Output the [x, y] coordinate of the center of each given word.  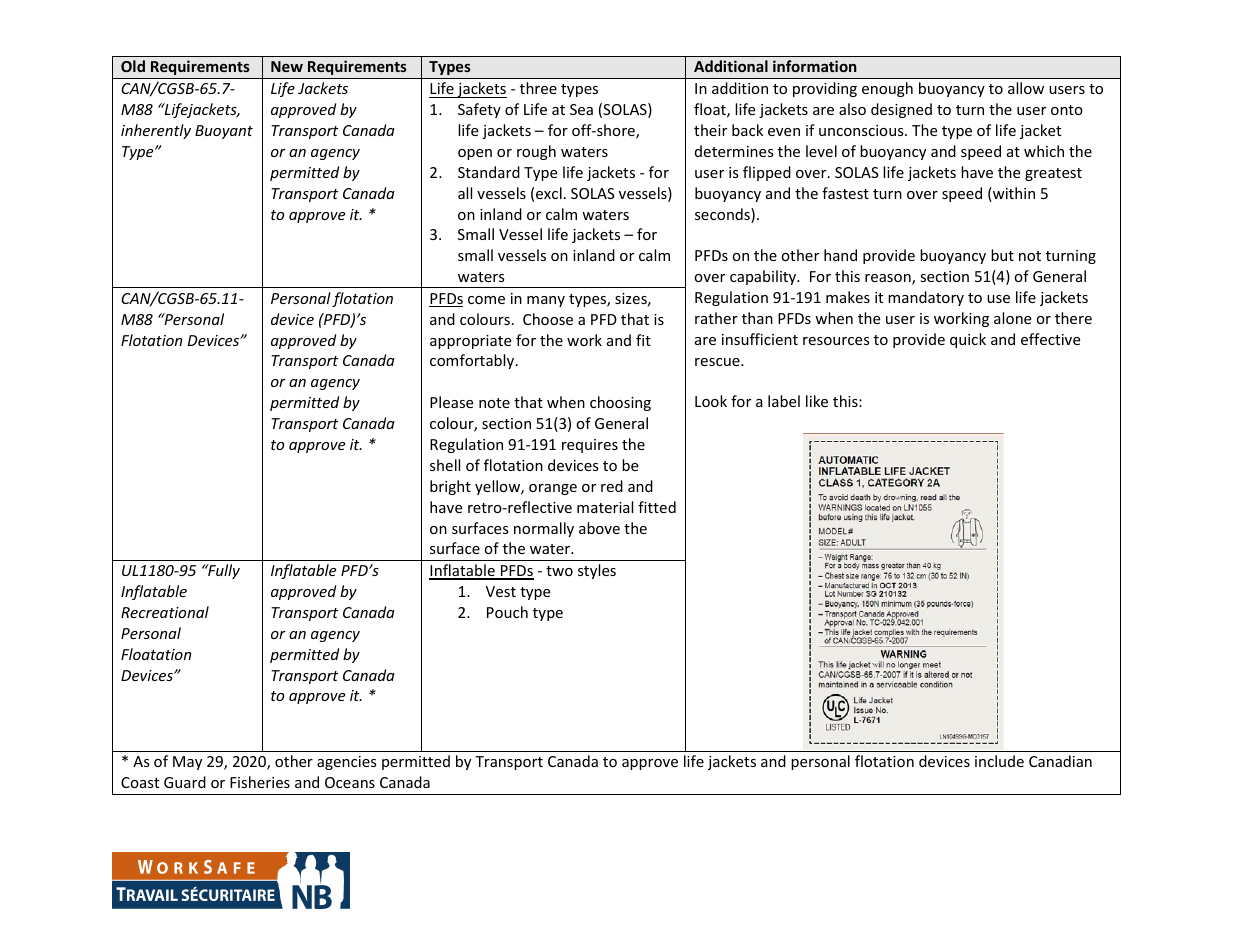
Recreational [165, 612]
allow [1026, 88]
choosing [620, 403]
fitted [657, 507]
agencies [347, 763]
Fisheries [260, 782]
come [486, 300]
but [1002, 255]
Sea [581, 109]
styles [597, 571]
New [287, 66]
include [999, 761]
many [546, 301]
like [817, 401]
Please [451, 402]
